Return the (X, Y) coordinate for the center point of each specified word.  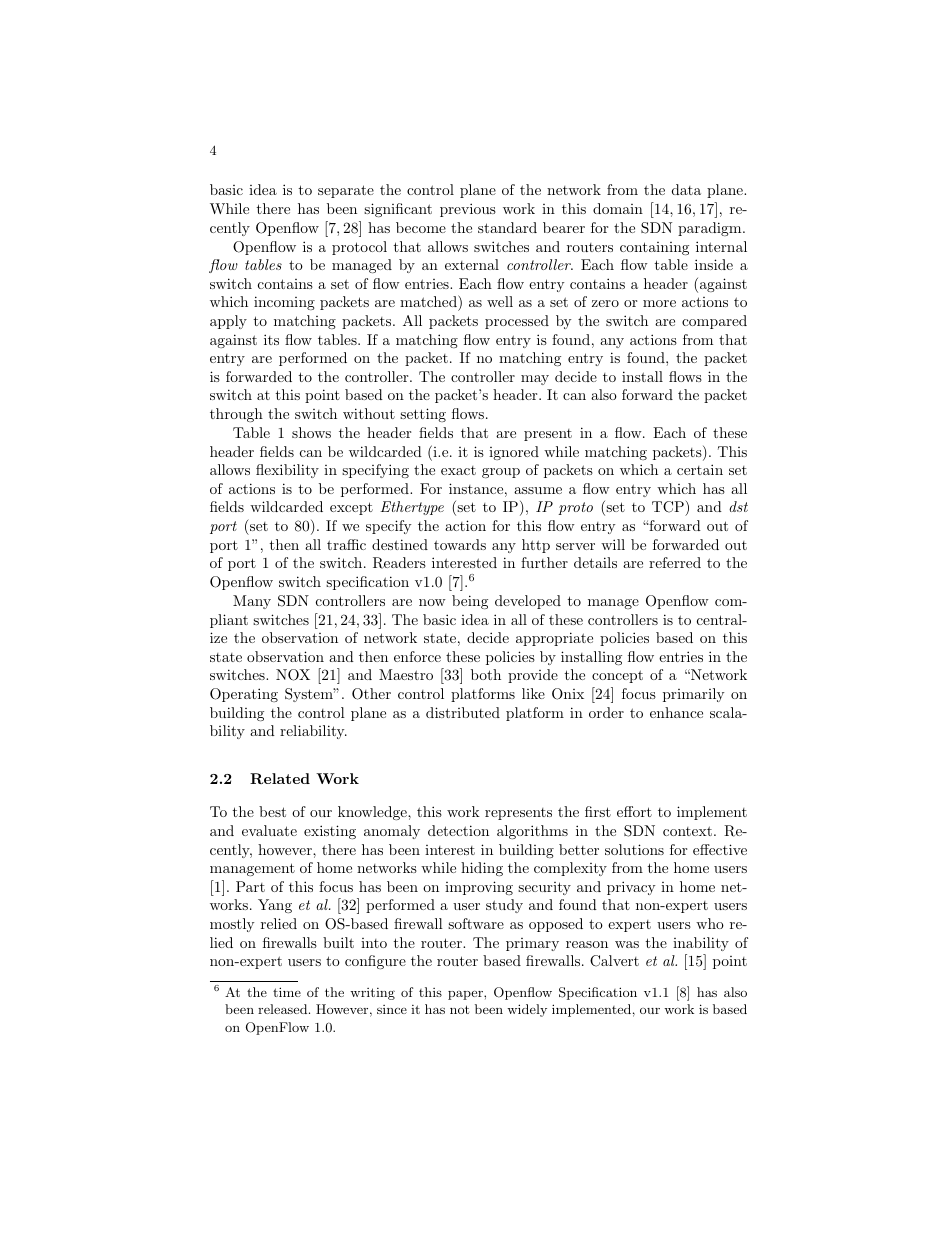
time (287, 992)
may (535, 380)
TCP (669, 508)
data (686, 189)
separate (346, 191)
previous (468, 210)
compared (714, 322)
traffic (346, 544)
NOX (293, 675)
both (486, 674)
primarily (693, 695)
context (687, 831)
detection (458, 830)
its (271, 339)
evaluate (269, 830)
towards (460, 544)
